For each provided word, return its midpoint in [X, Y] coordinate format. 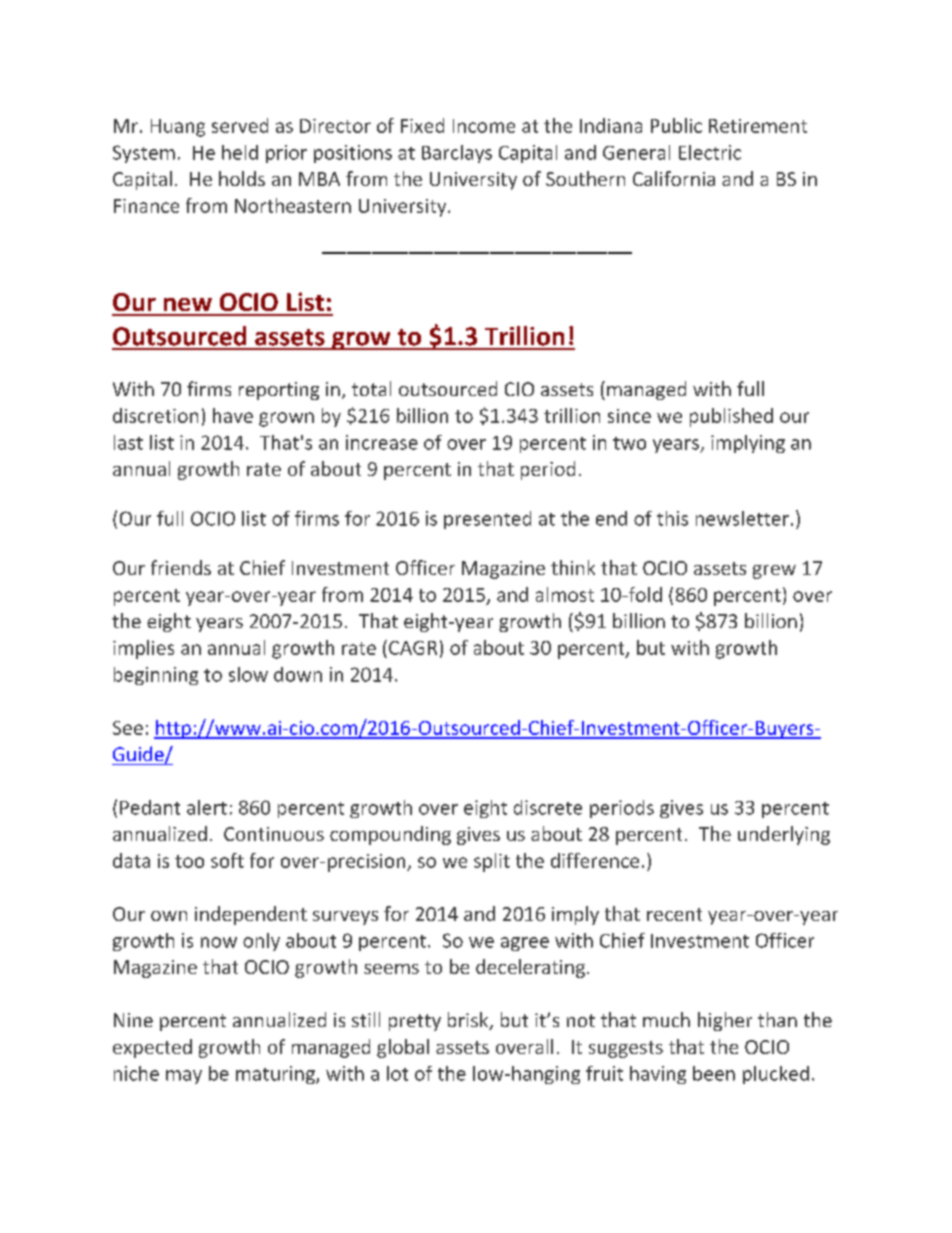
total [371, 388]
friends [181, 567]
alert [207, 807]
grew [774, 572]
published [731, 417]
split [492, 862]
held [240, 152]
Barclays [457, 154]
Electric [710, 152]
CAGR [413, 648]
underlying [784, 835]
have [233, 415]
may [184, 1077]
